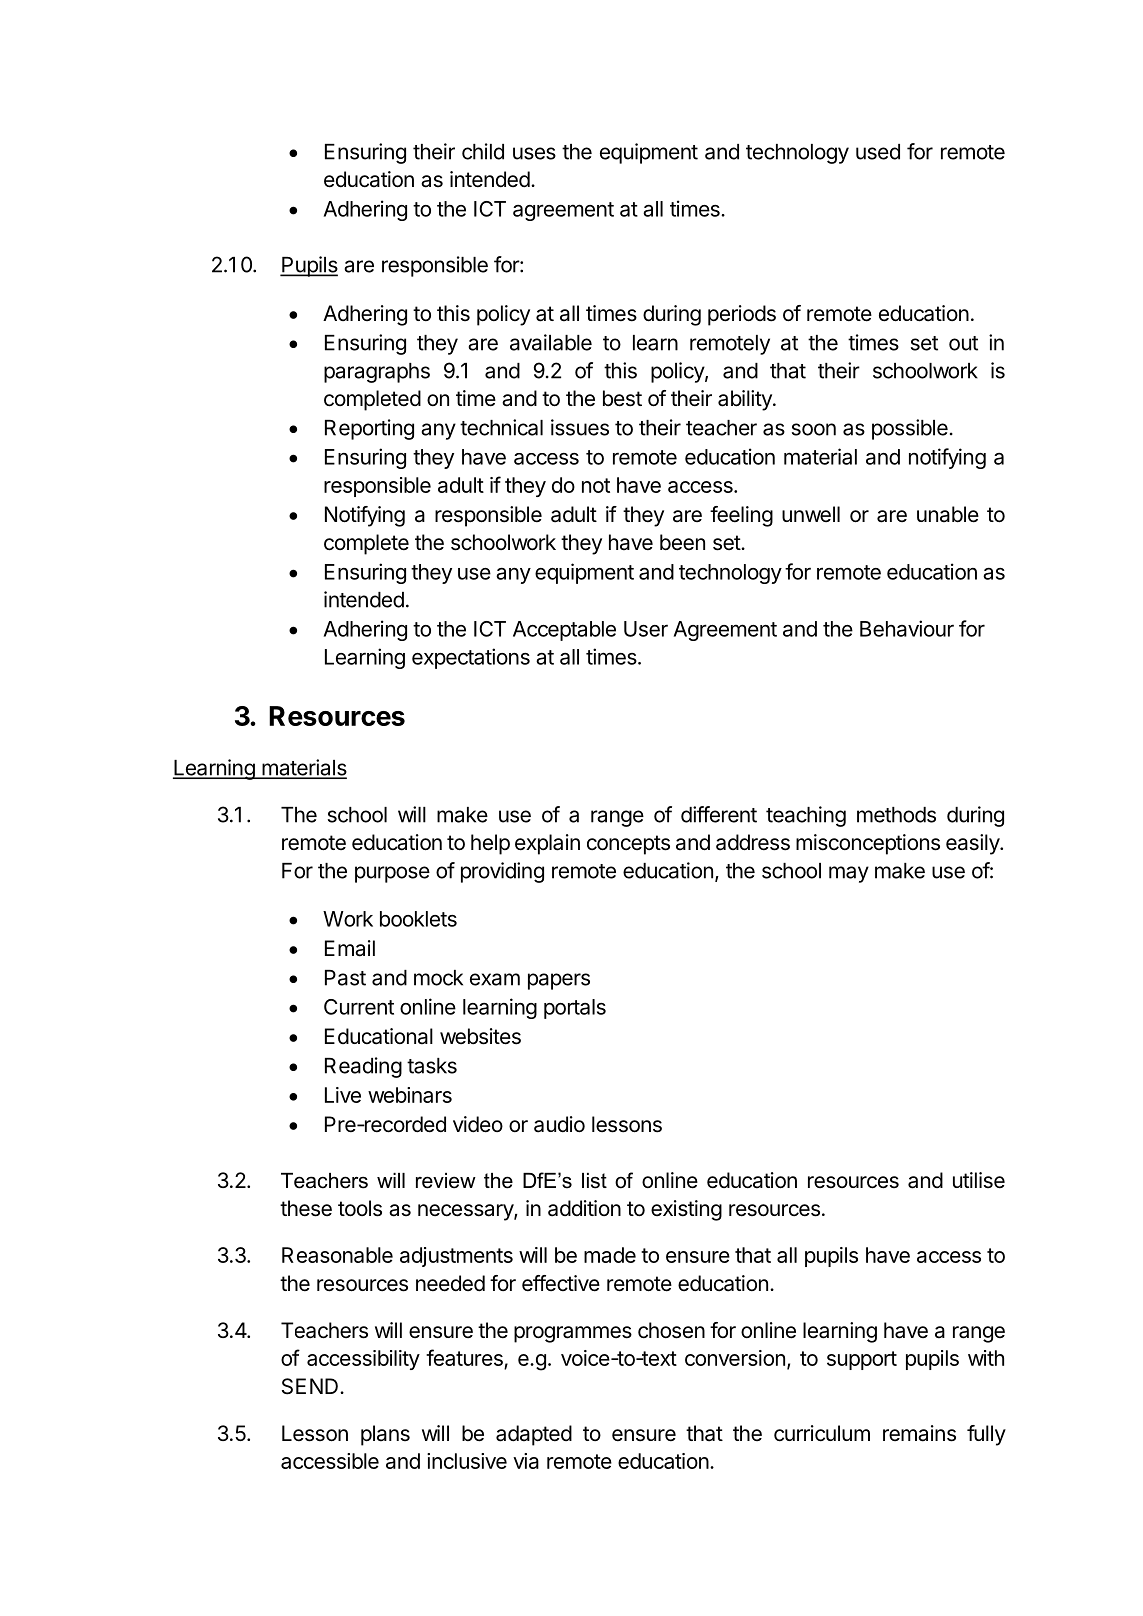 This screenshot has height=1616, width=1143. What do you see at coordinates (878, 152) in the screenshot?
I see `used` at bounding box center [878, 152].
